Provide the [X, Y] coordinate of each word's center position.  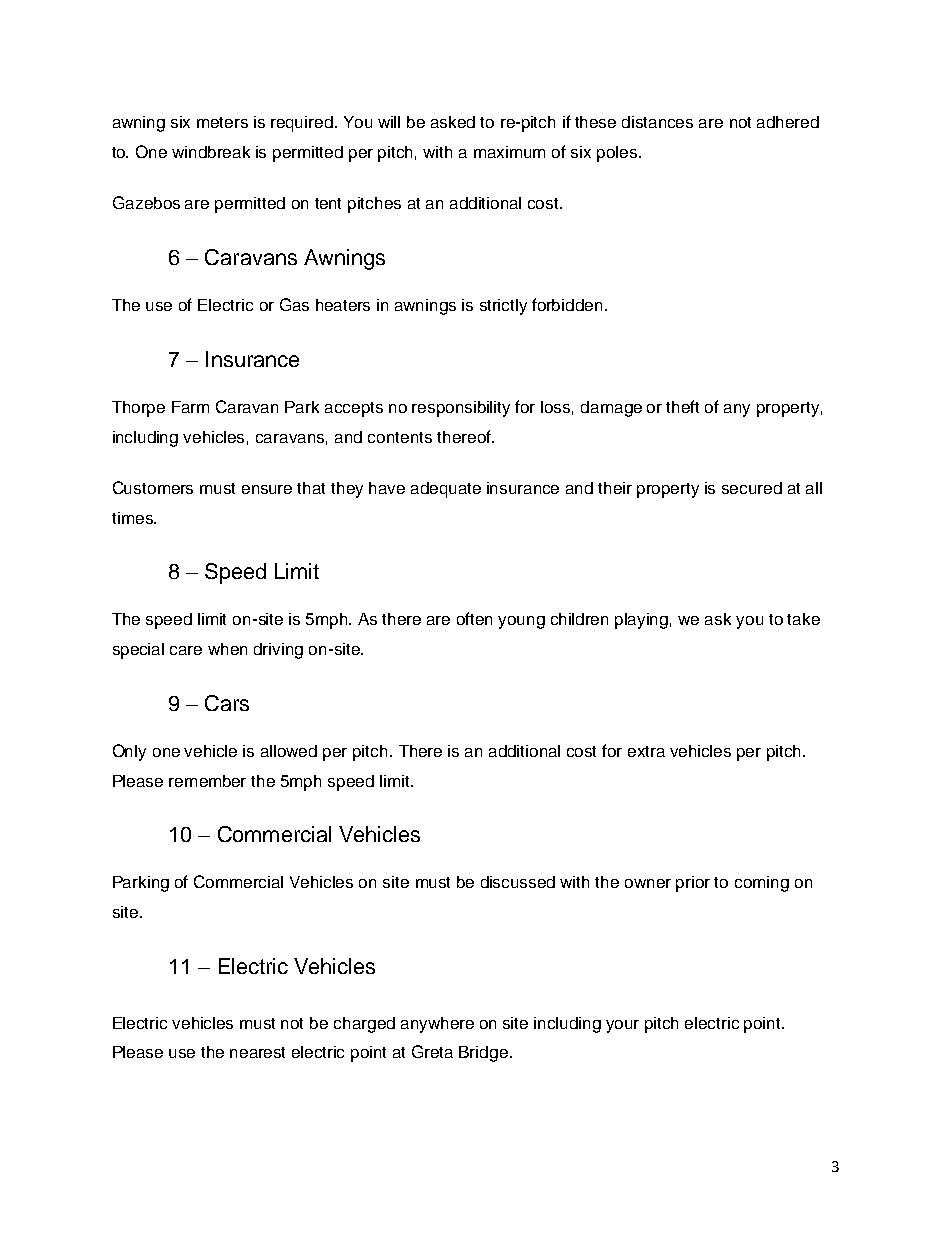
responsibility [461, 409]
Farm [190, 407]
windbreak [211, 152]
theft [682, 406]
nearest [257, 1052]
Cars [227, 703]
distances [657, 122]
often [474, 618]
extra [646, 751]
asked [453, 122]
